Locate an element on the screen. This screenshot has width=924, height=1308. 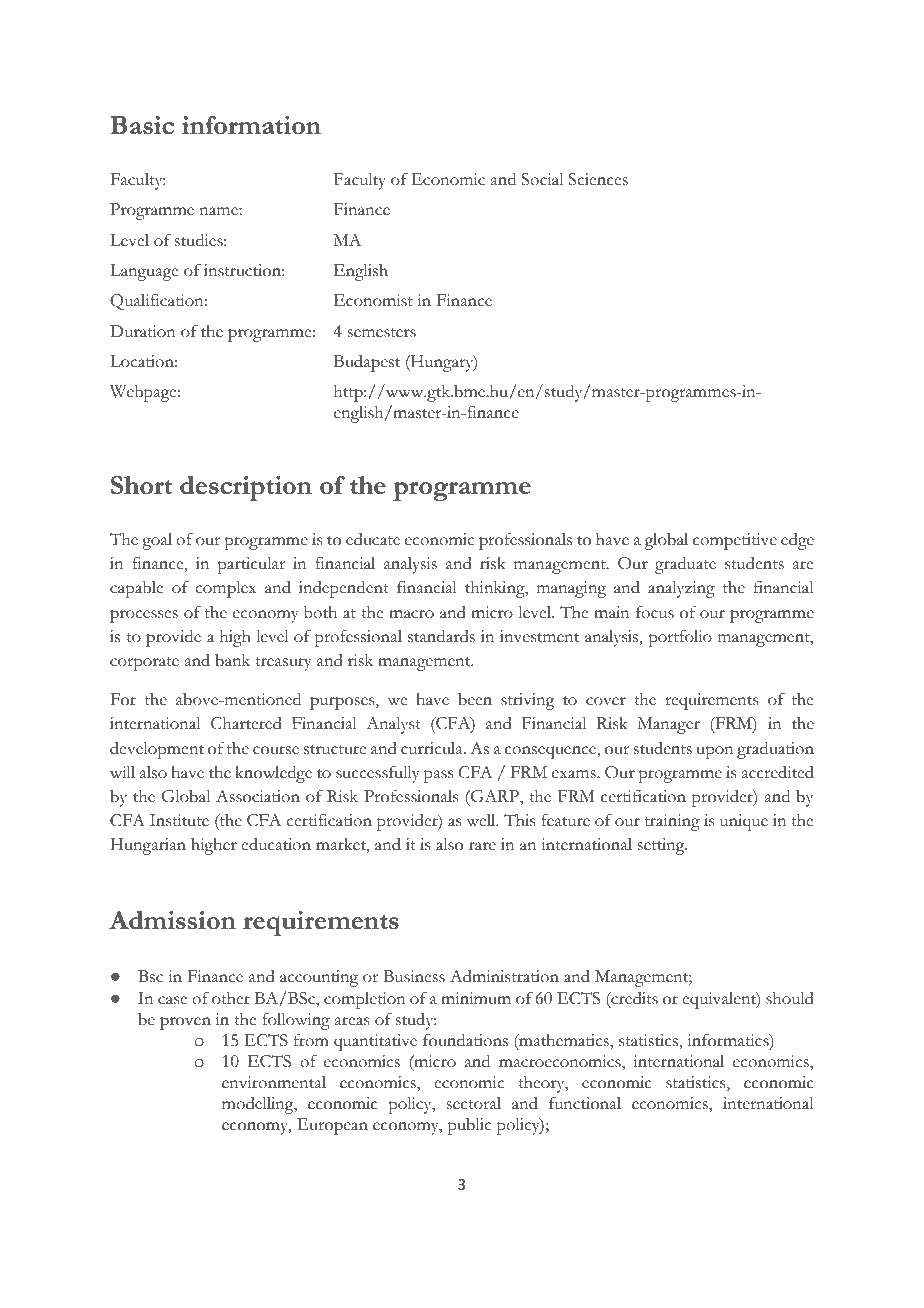
information is located at coordinates (251, 125).
